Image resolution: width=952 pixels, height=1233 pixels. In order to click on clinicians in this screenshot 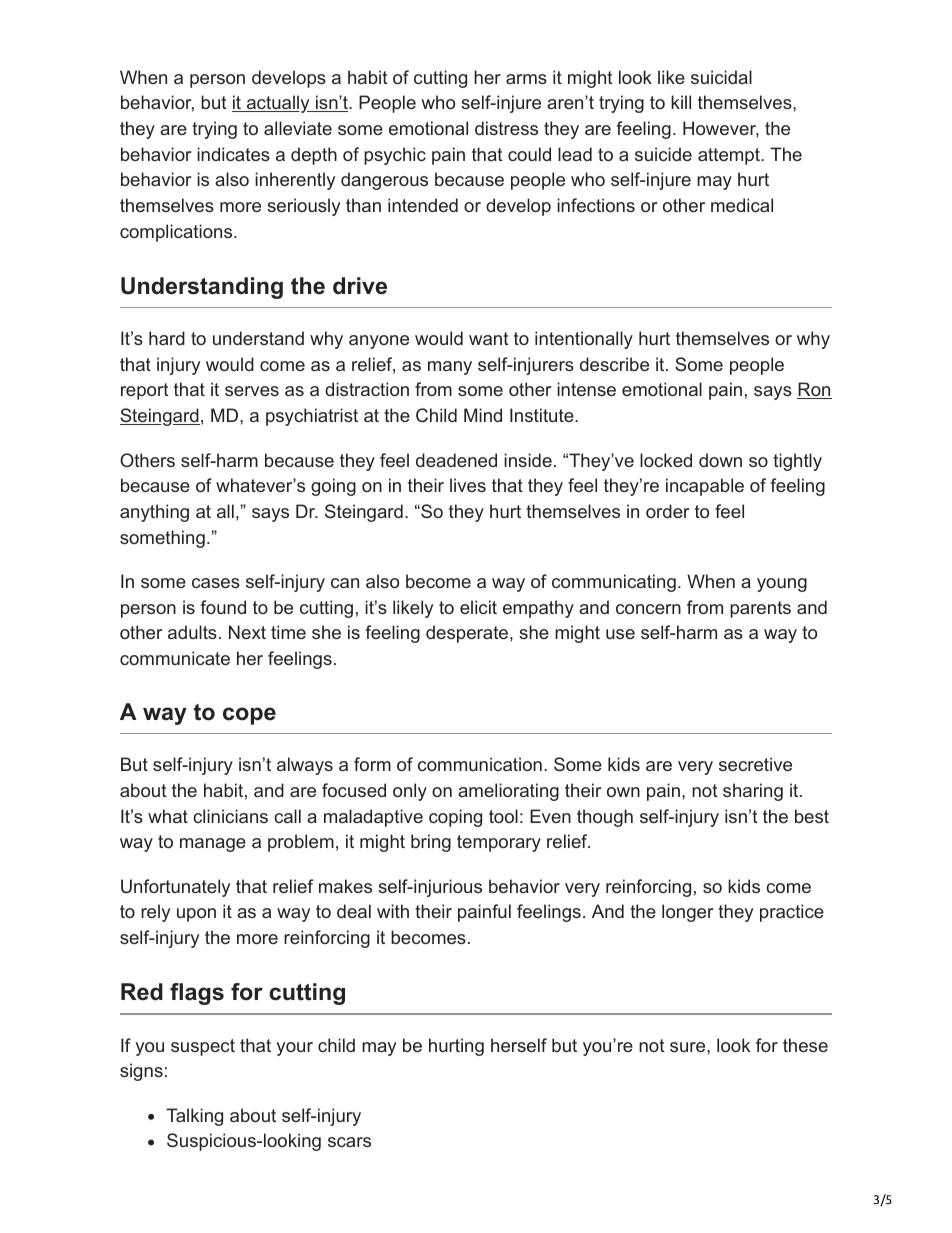, I will do `click(230, 816)`.
